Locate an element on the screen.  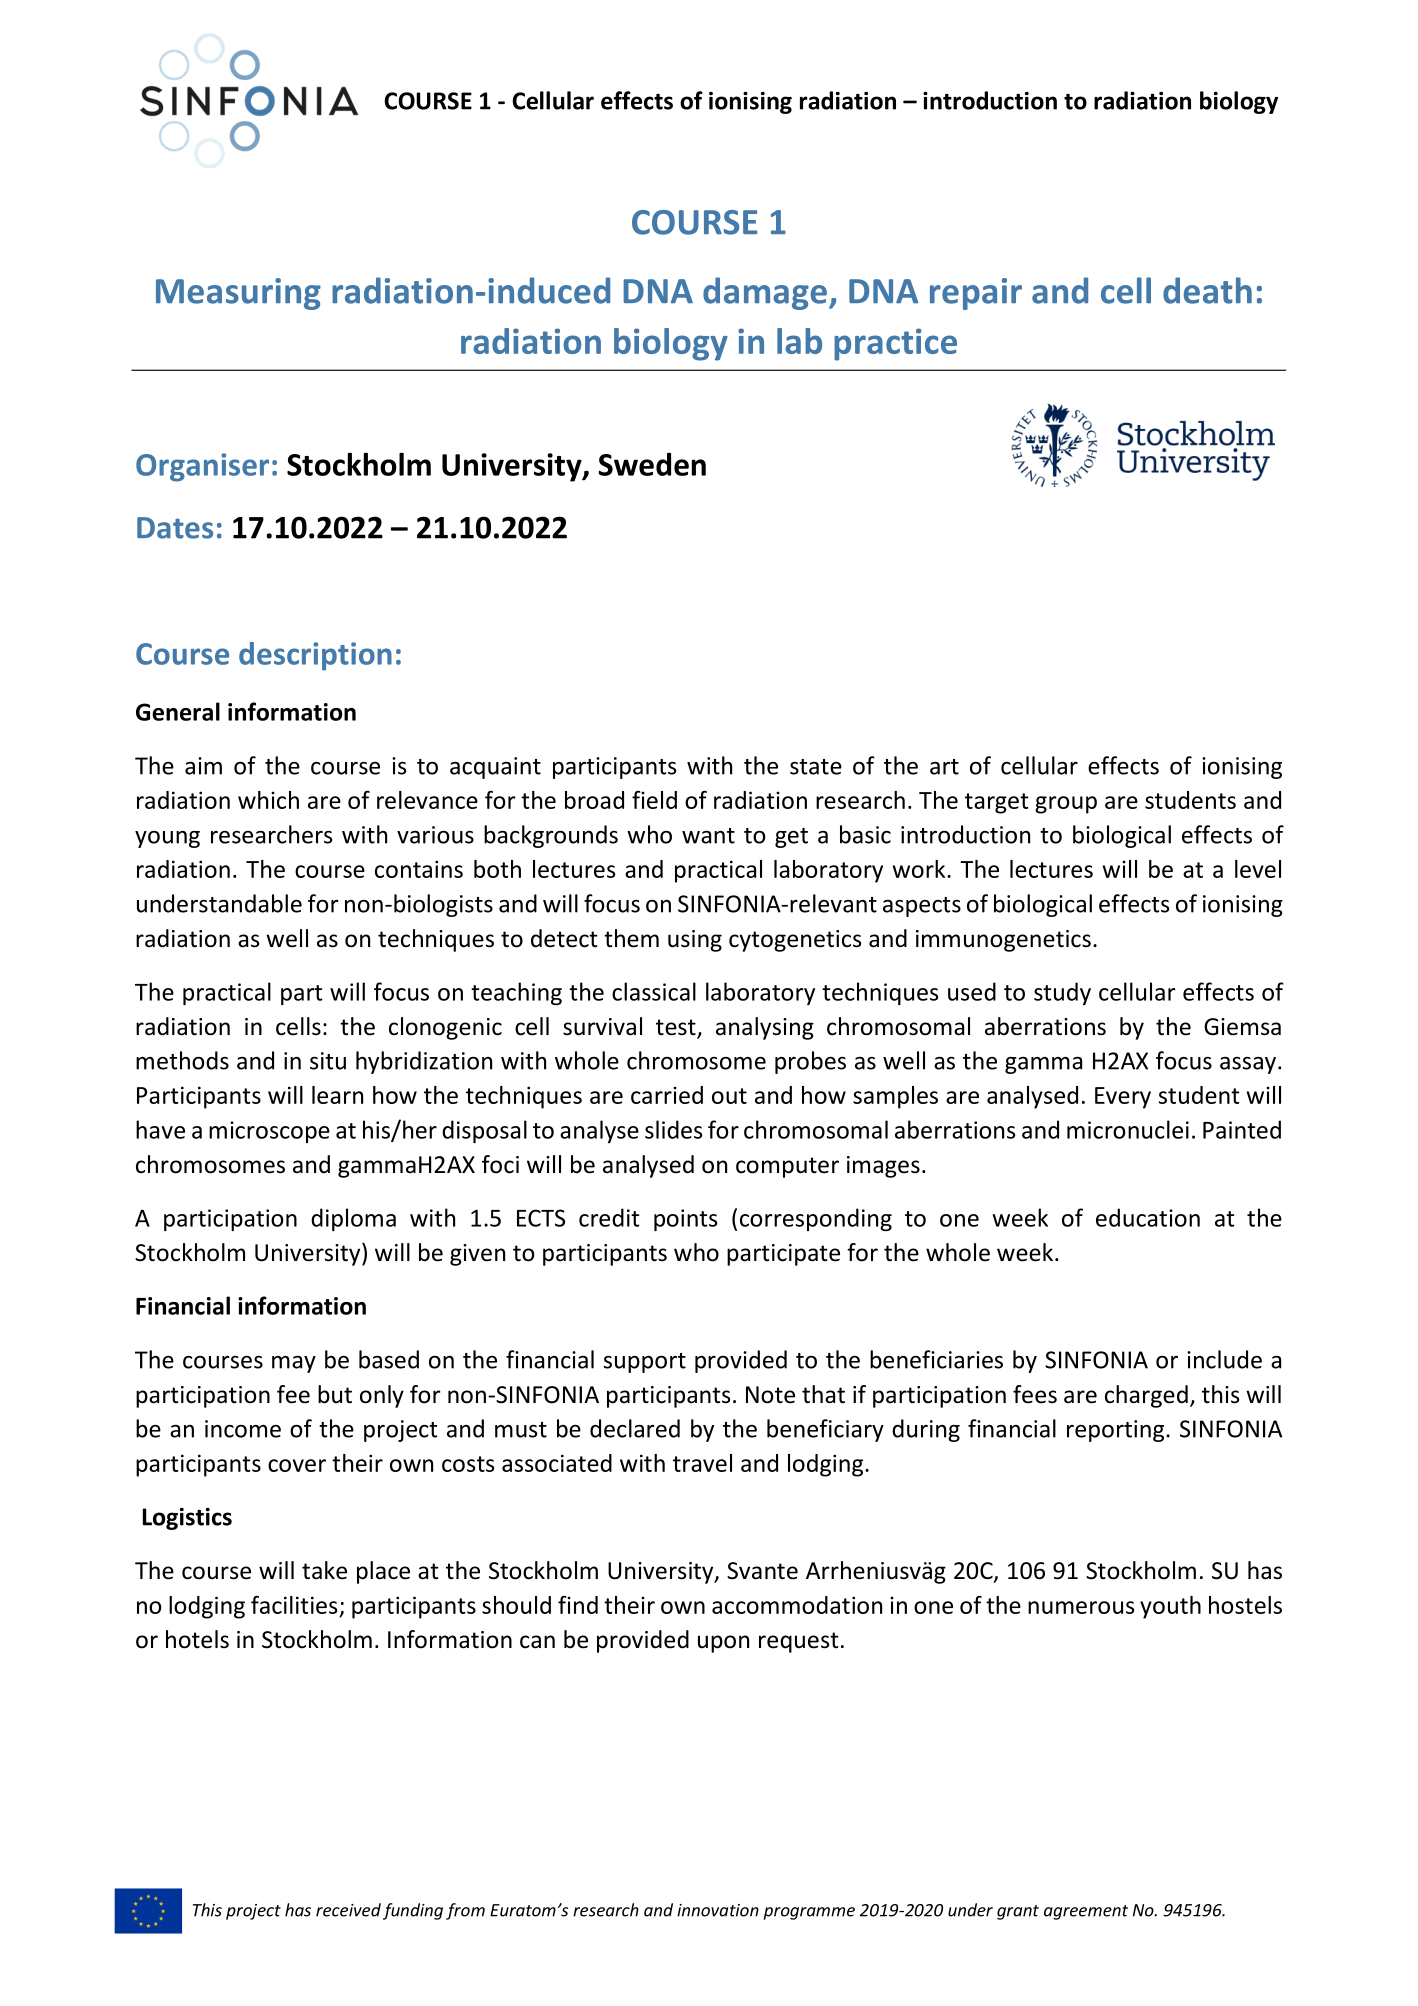
learn is located at coordinates (337, 1095).
